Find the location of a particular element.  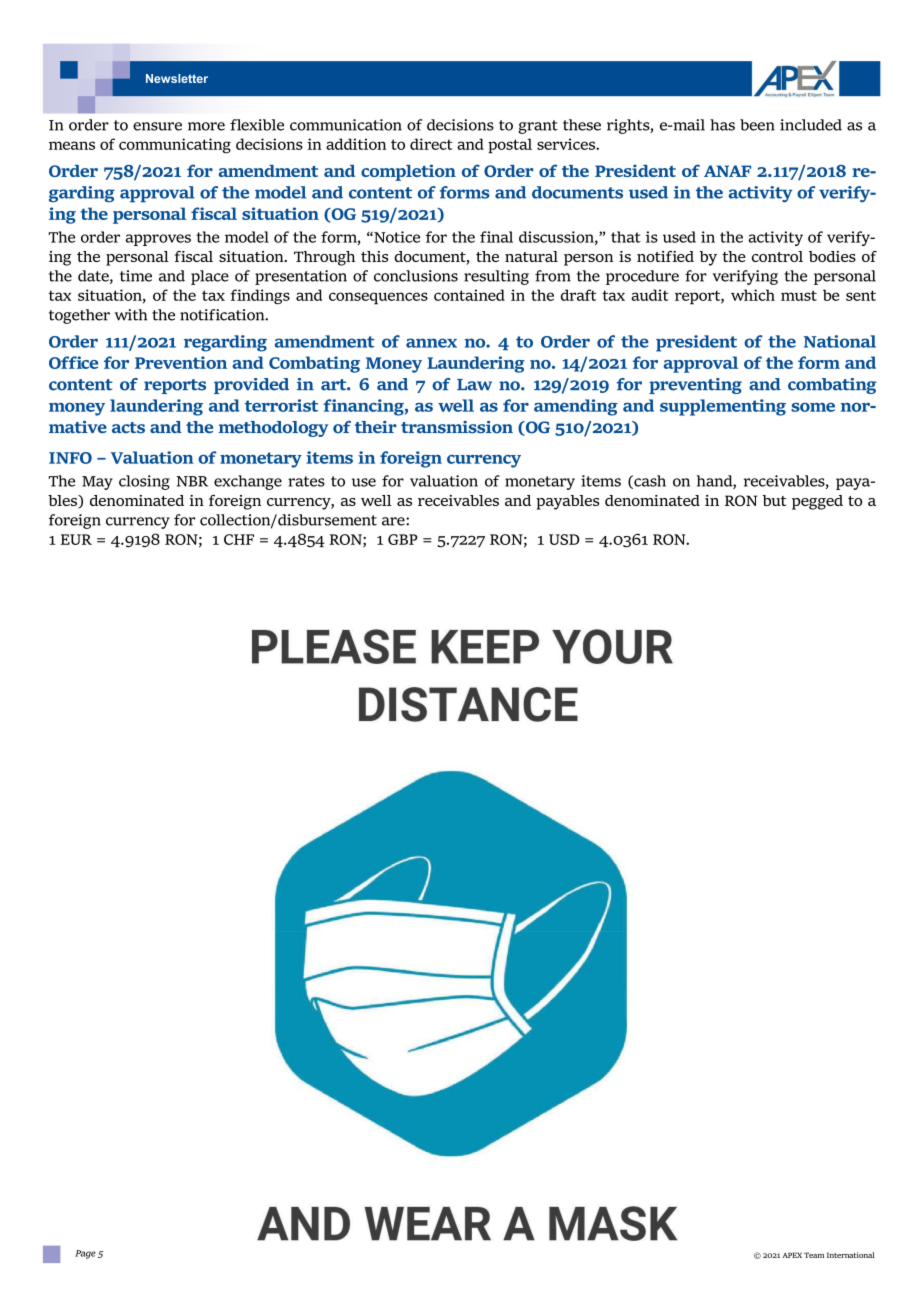

Page is located at coordinates (85, 1254).
